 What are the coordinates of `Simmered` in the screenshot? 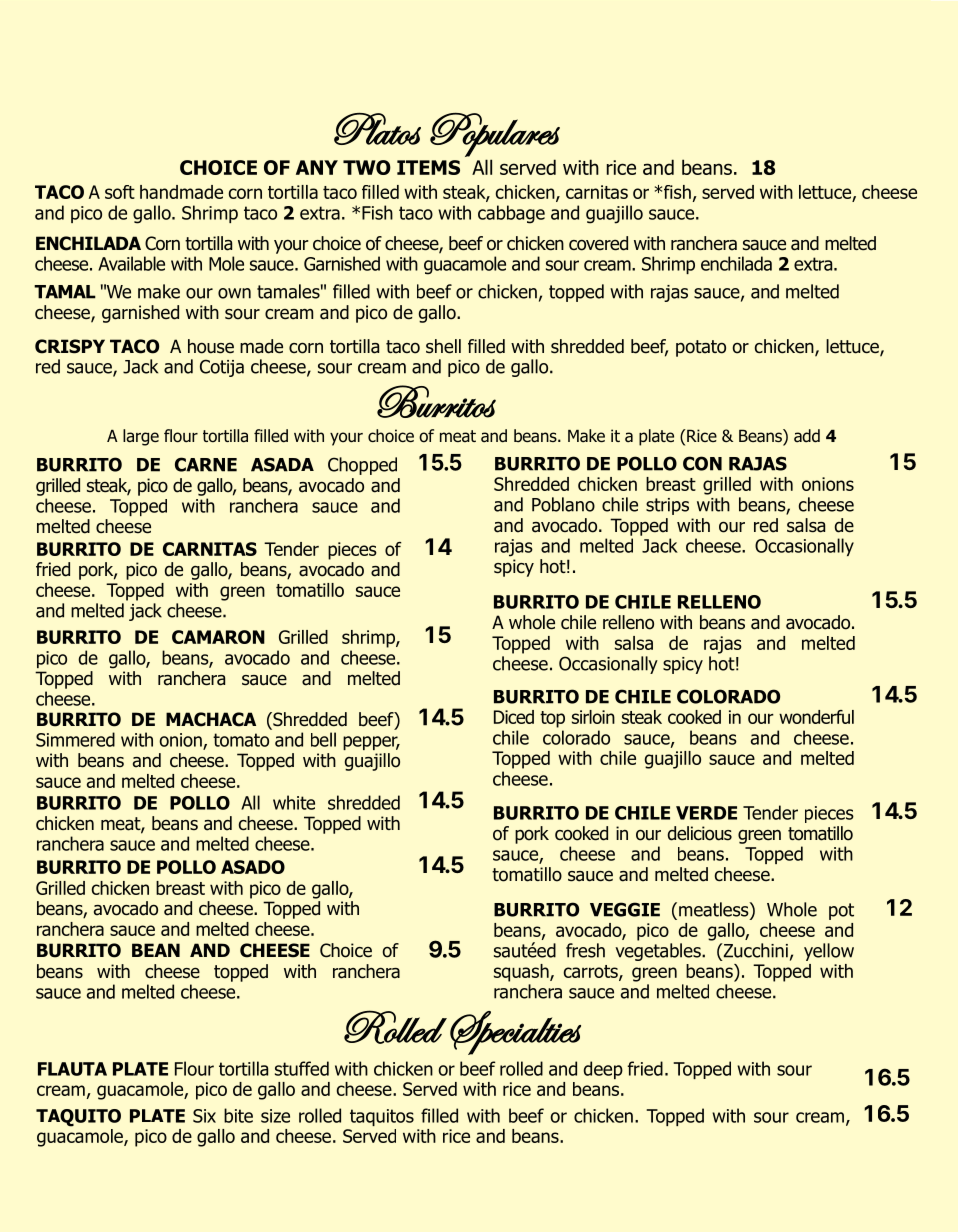 It's located at (75, 739).
